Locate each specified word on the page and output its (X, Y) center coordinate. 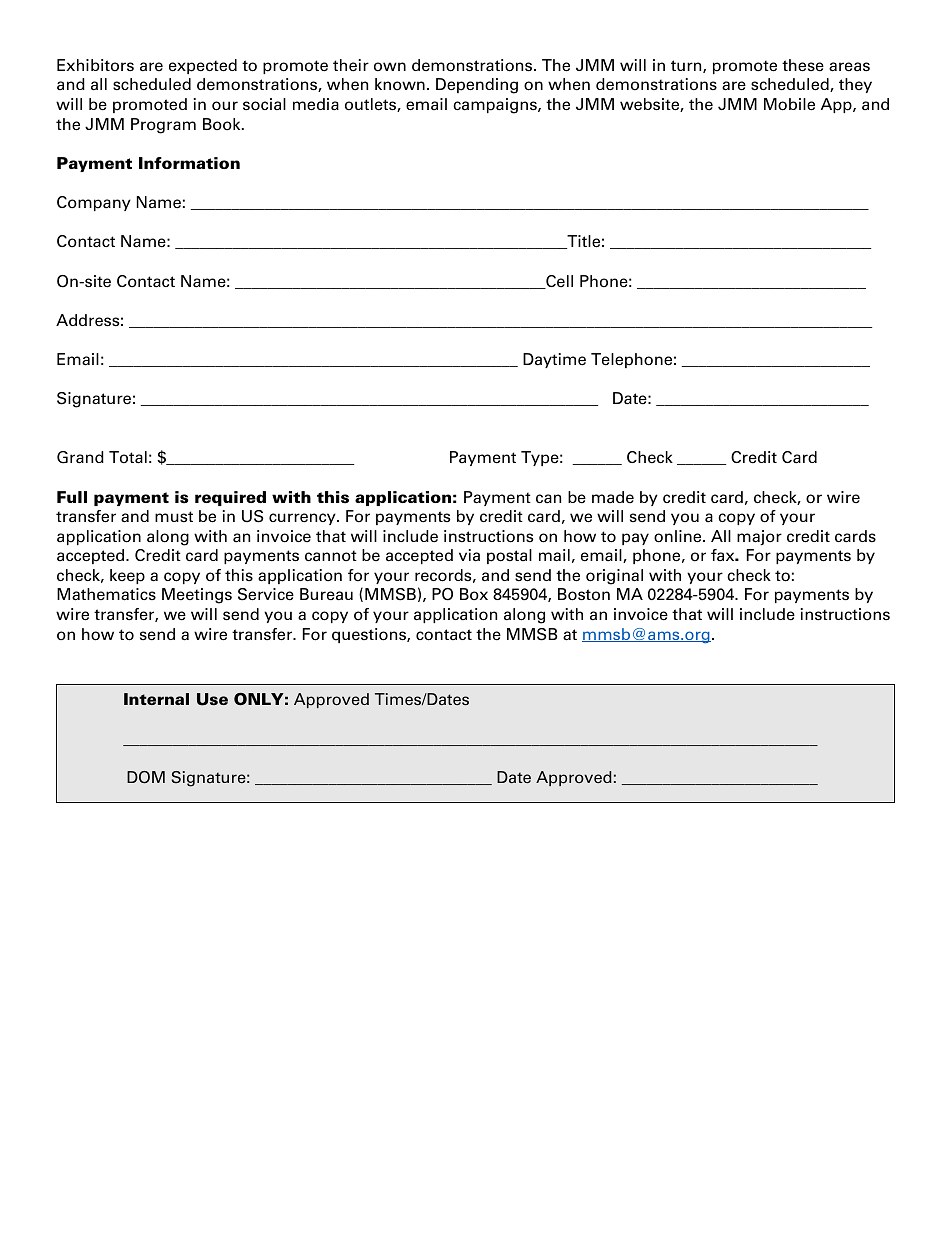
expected (203, 66)
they (855, 85)
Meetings (197, 596)
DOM (146, 777)
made (613, 497)
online (679, 536)
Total (128, 457)
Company (94, 203)
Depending (477, 86)
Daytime (554, 360)
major (759, 538)
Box (474, 594)
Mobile (789, 104)
